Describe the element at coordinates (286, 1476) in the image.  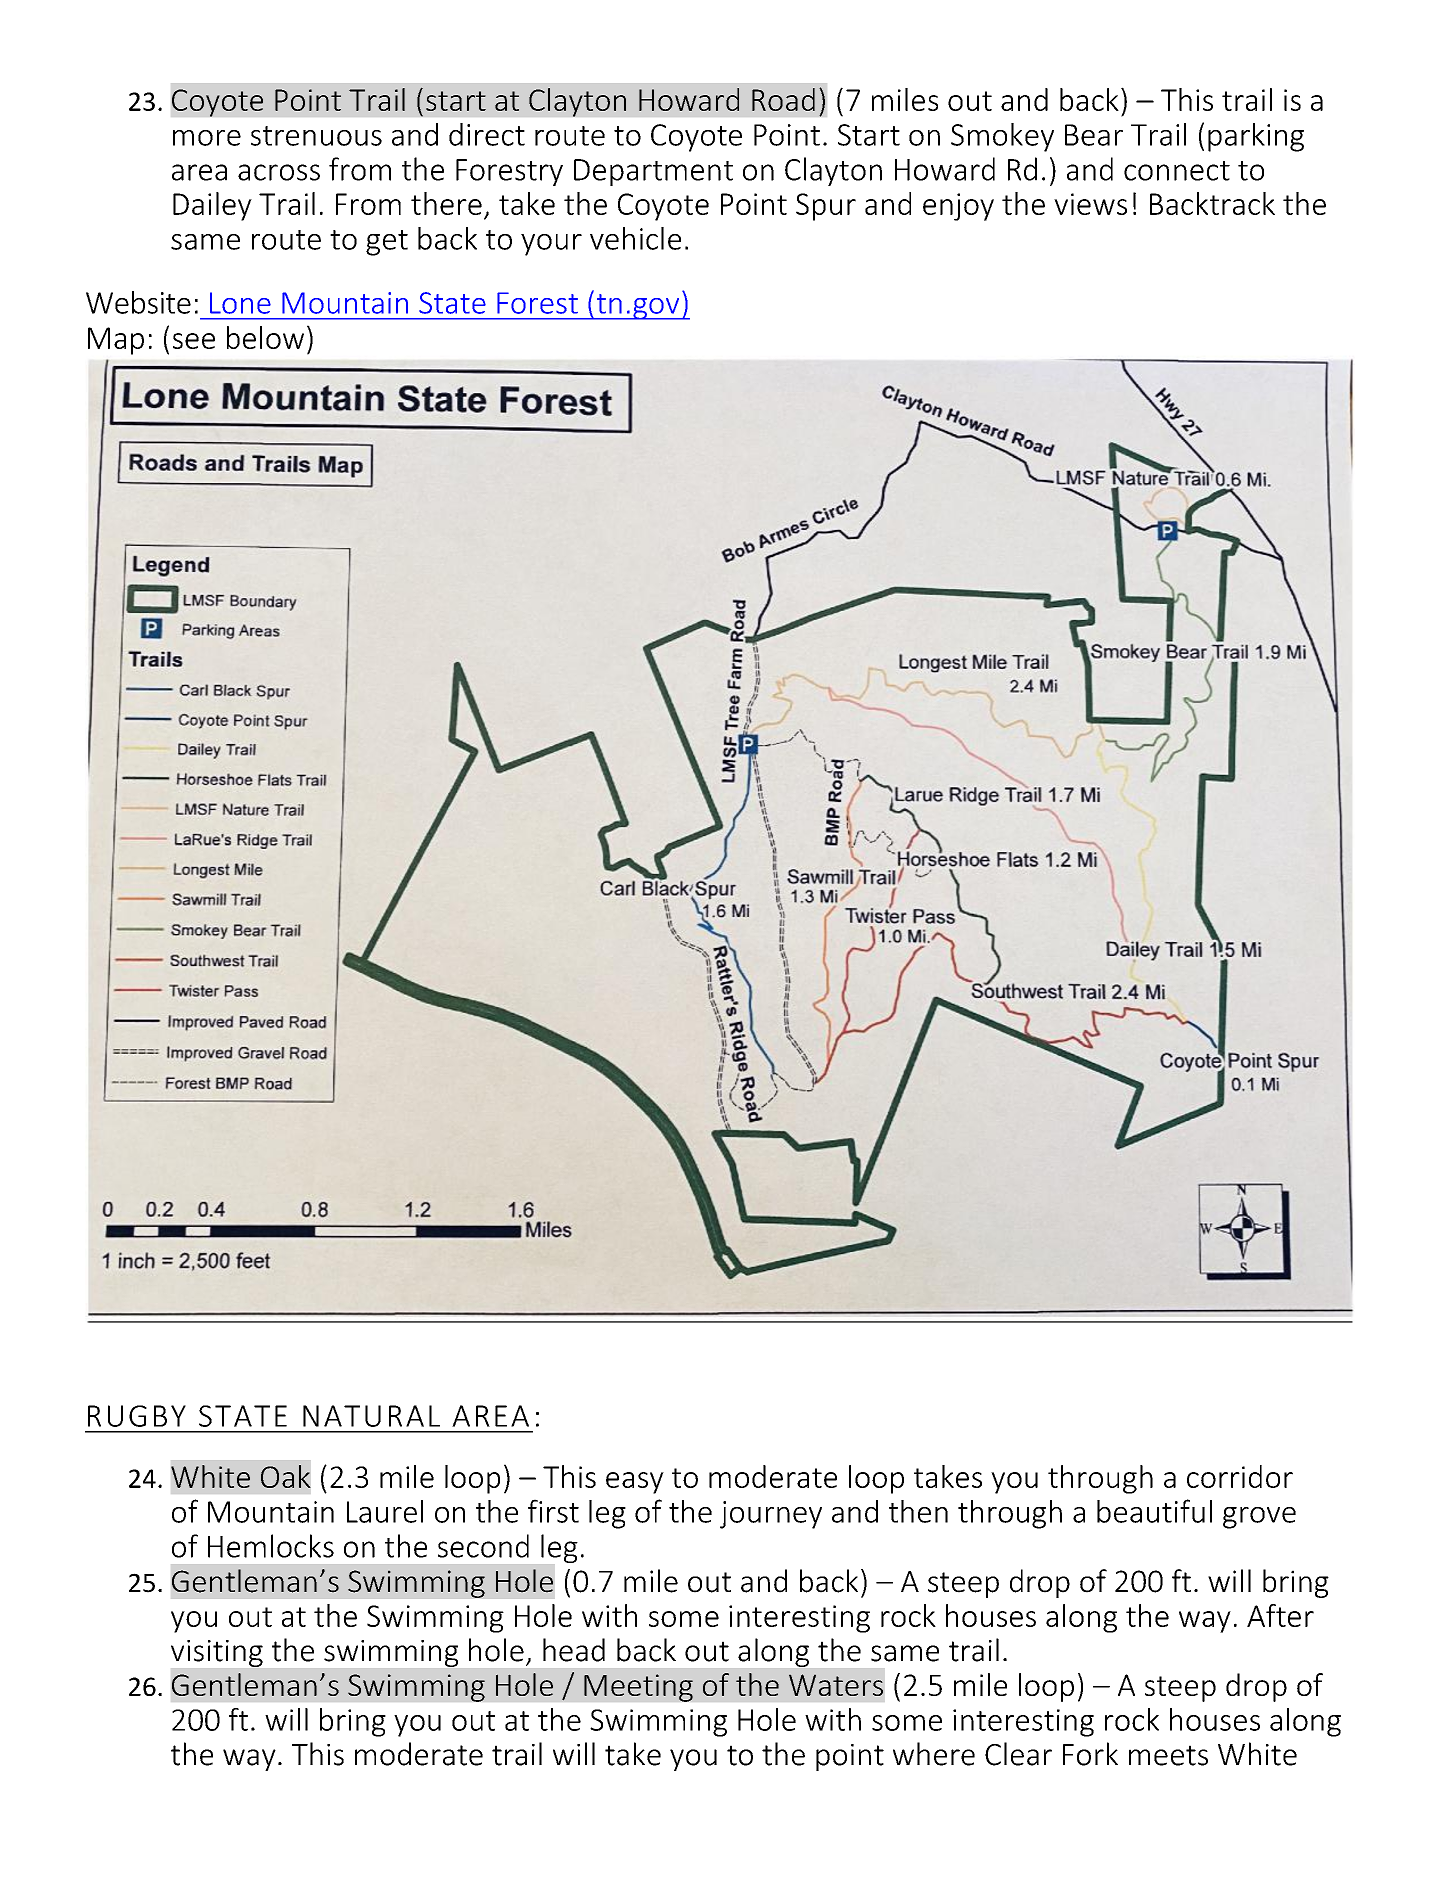
I see `Oak` at that location.
